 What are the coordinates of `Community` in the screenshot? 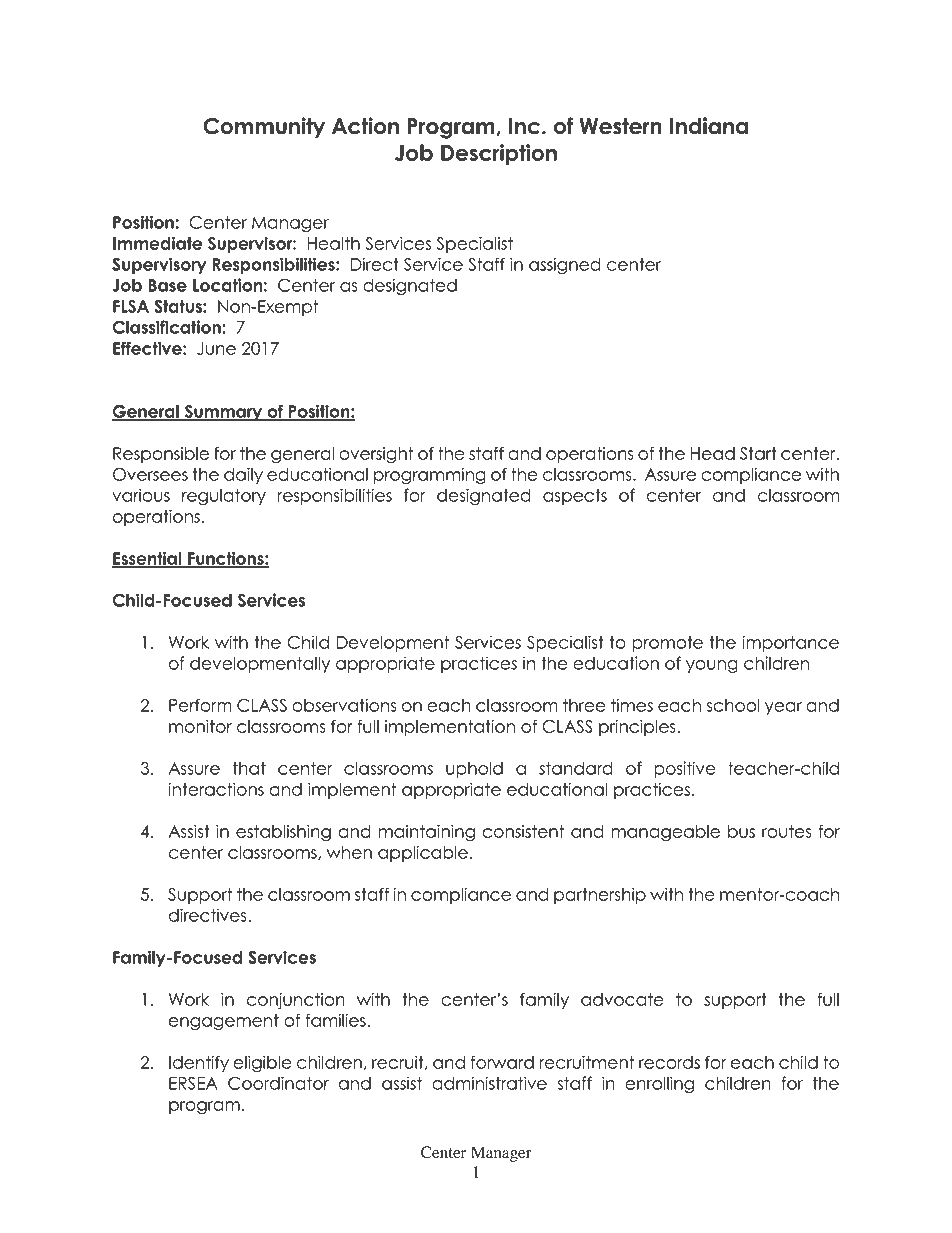 It's located at (264, 128).
